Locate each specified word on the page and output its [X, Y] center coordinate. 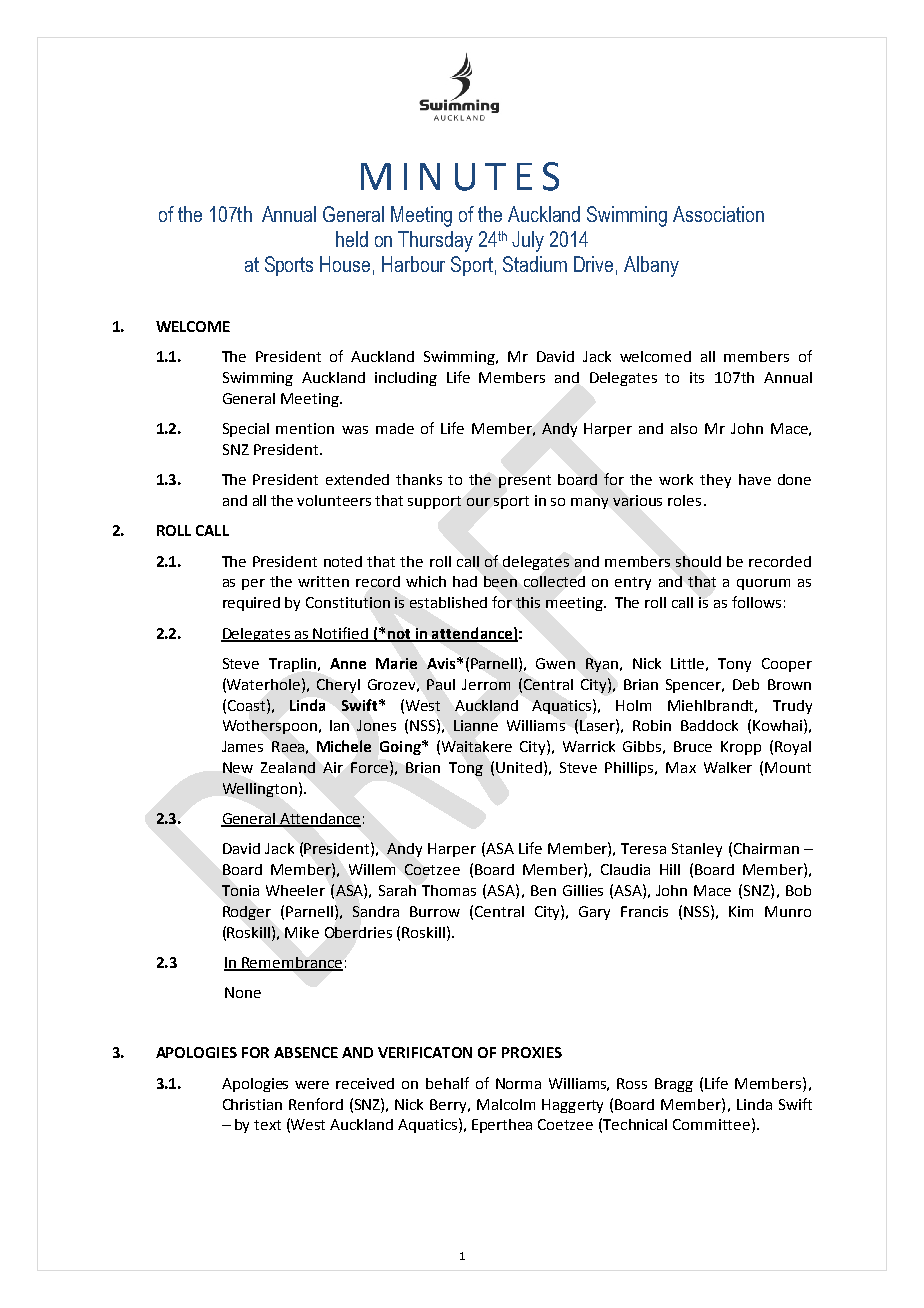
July [528, 241]
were [312, 1085]
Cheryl [338, 686]
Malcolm [506, 1104]
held [352, 239]
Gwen [555, 663]
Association [718, 214]
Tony [734, 665]
